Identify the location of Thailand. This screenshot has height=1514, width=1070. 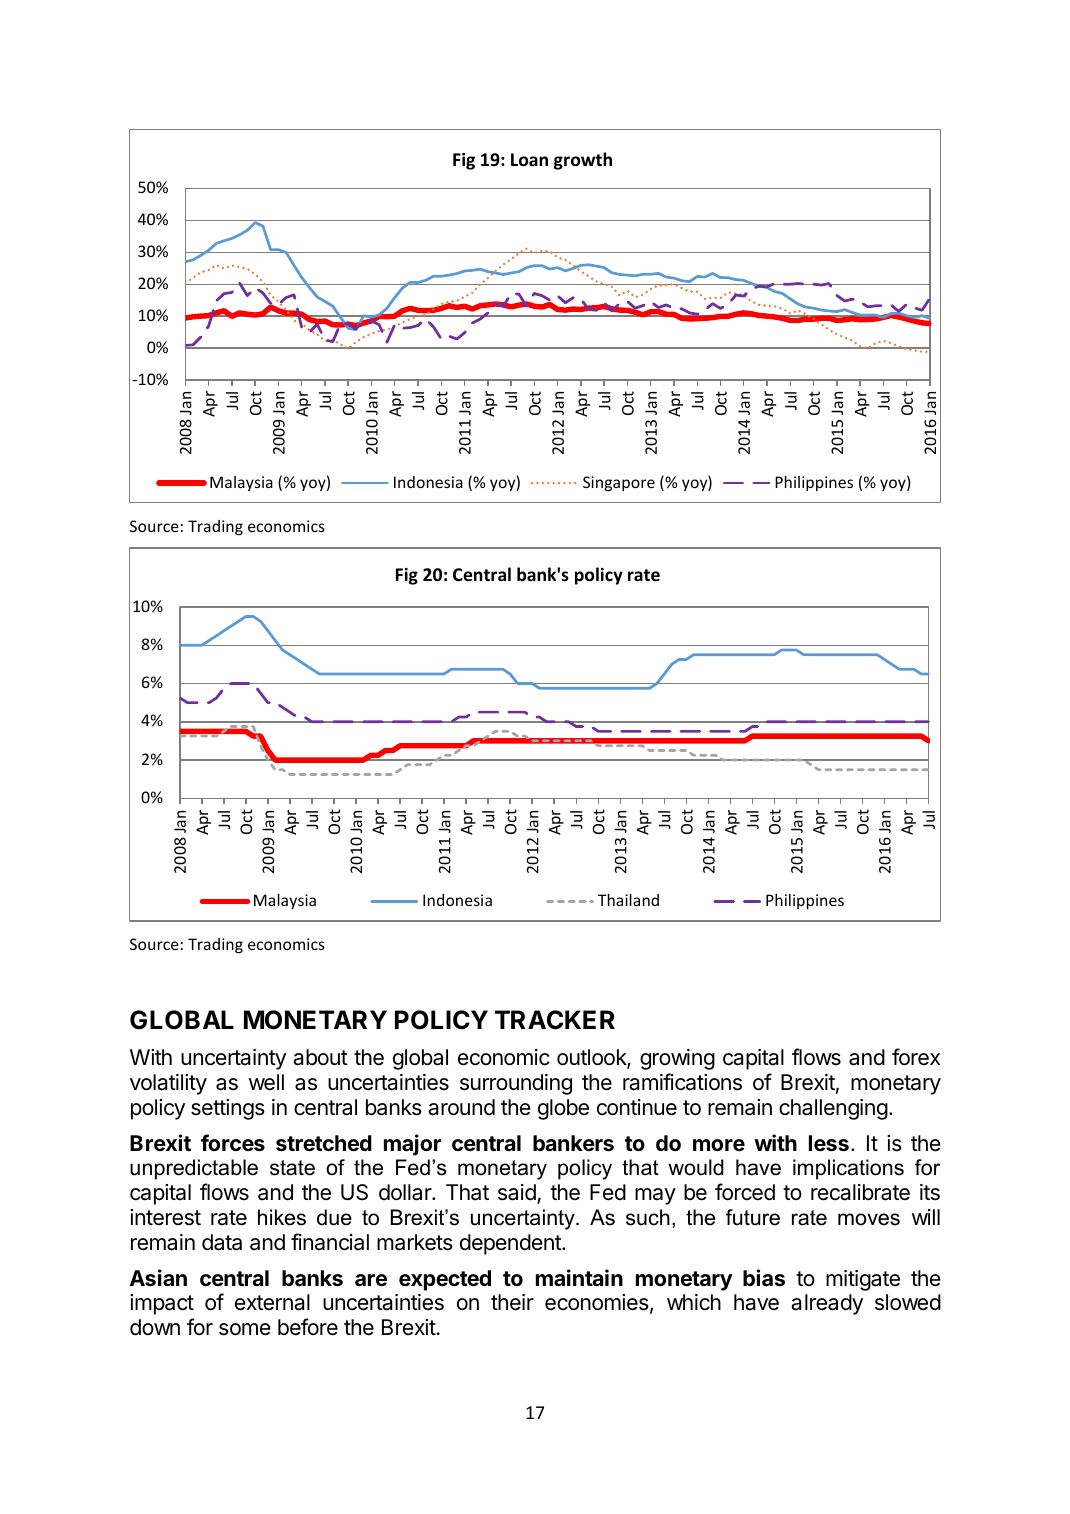
(628, 900).
